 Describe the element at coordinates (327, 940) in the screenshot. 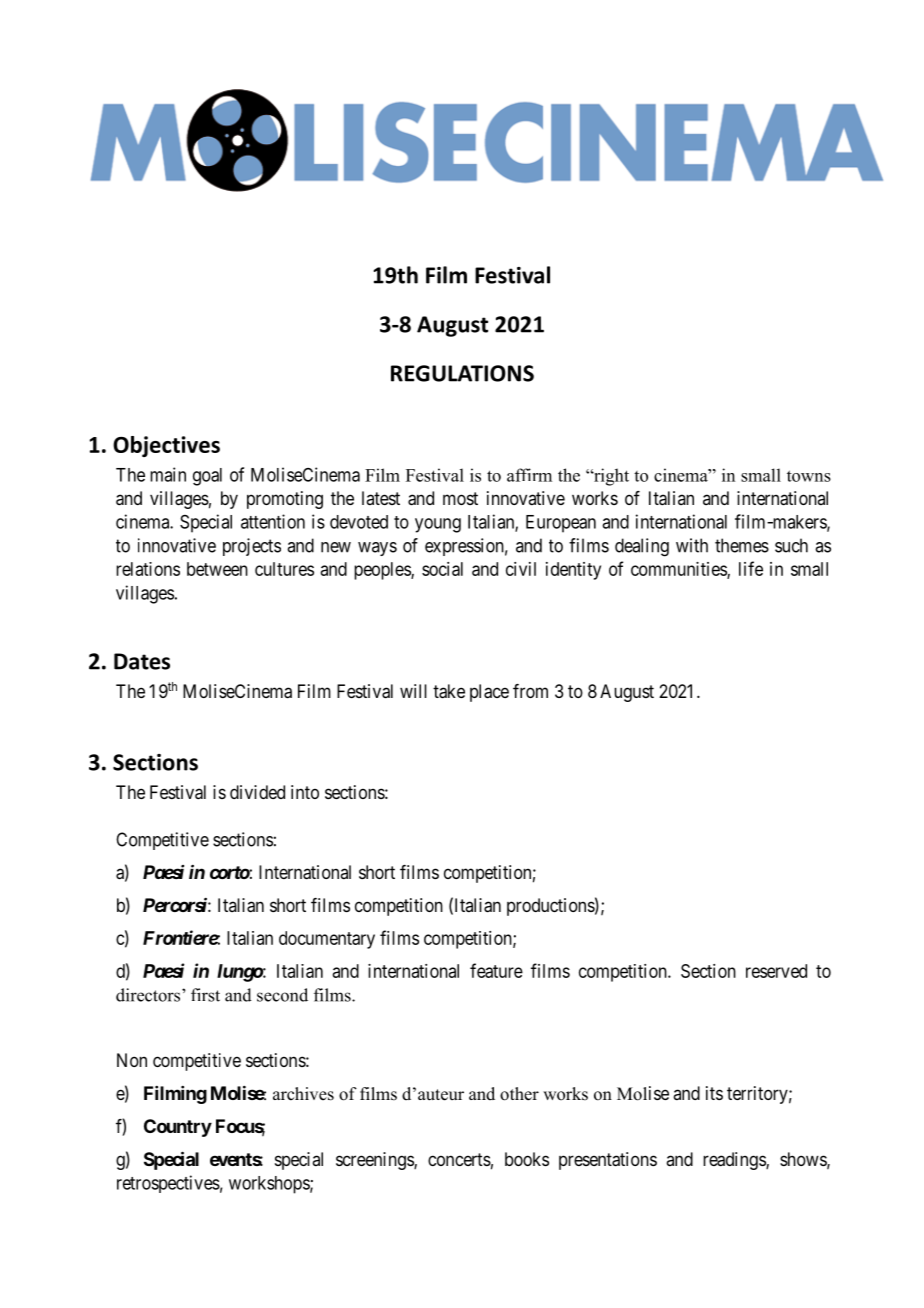

I see `documentary` at that location.
